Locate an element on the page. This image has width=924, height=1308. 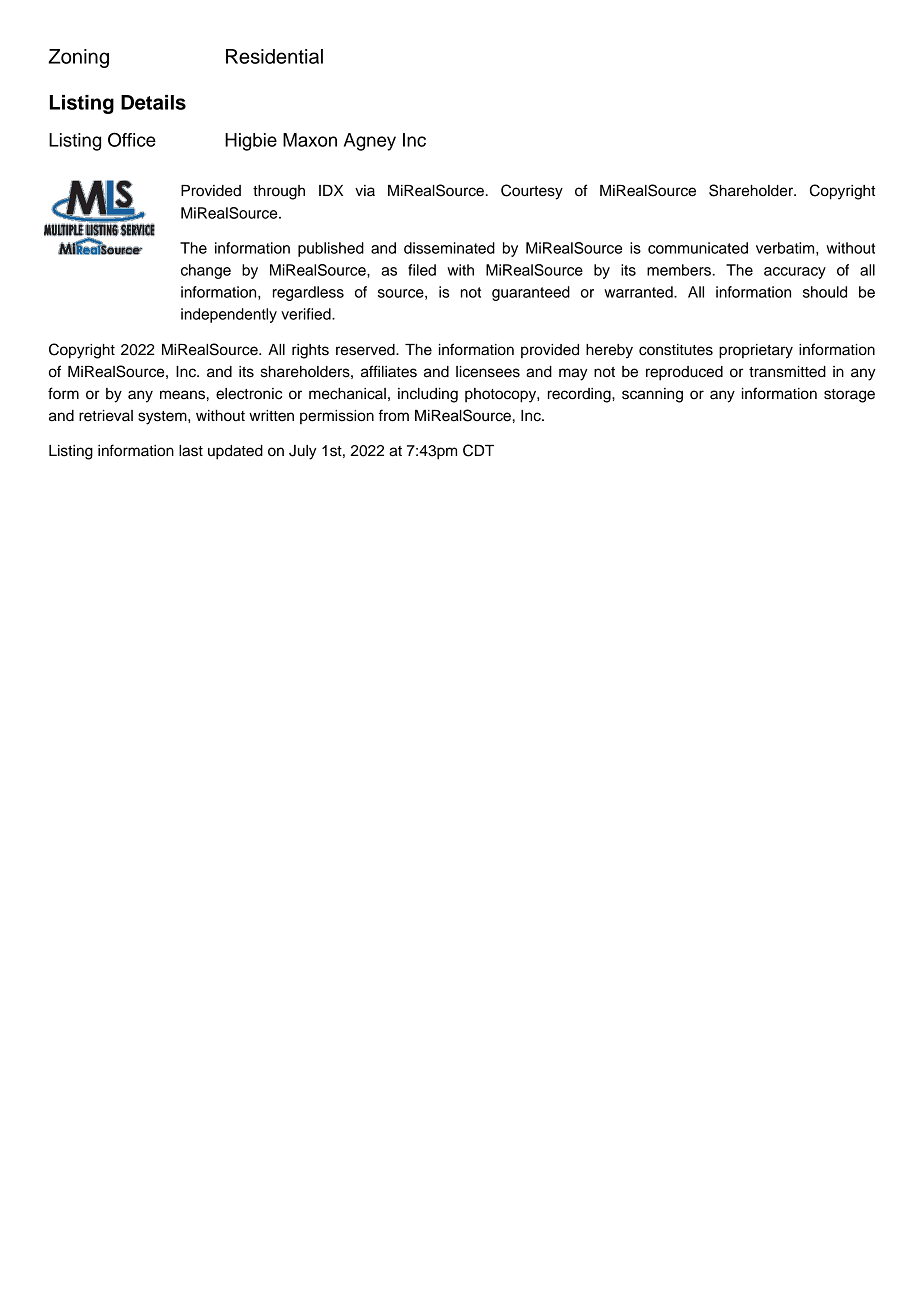
through is located at coordinates (279, 192).
